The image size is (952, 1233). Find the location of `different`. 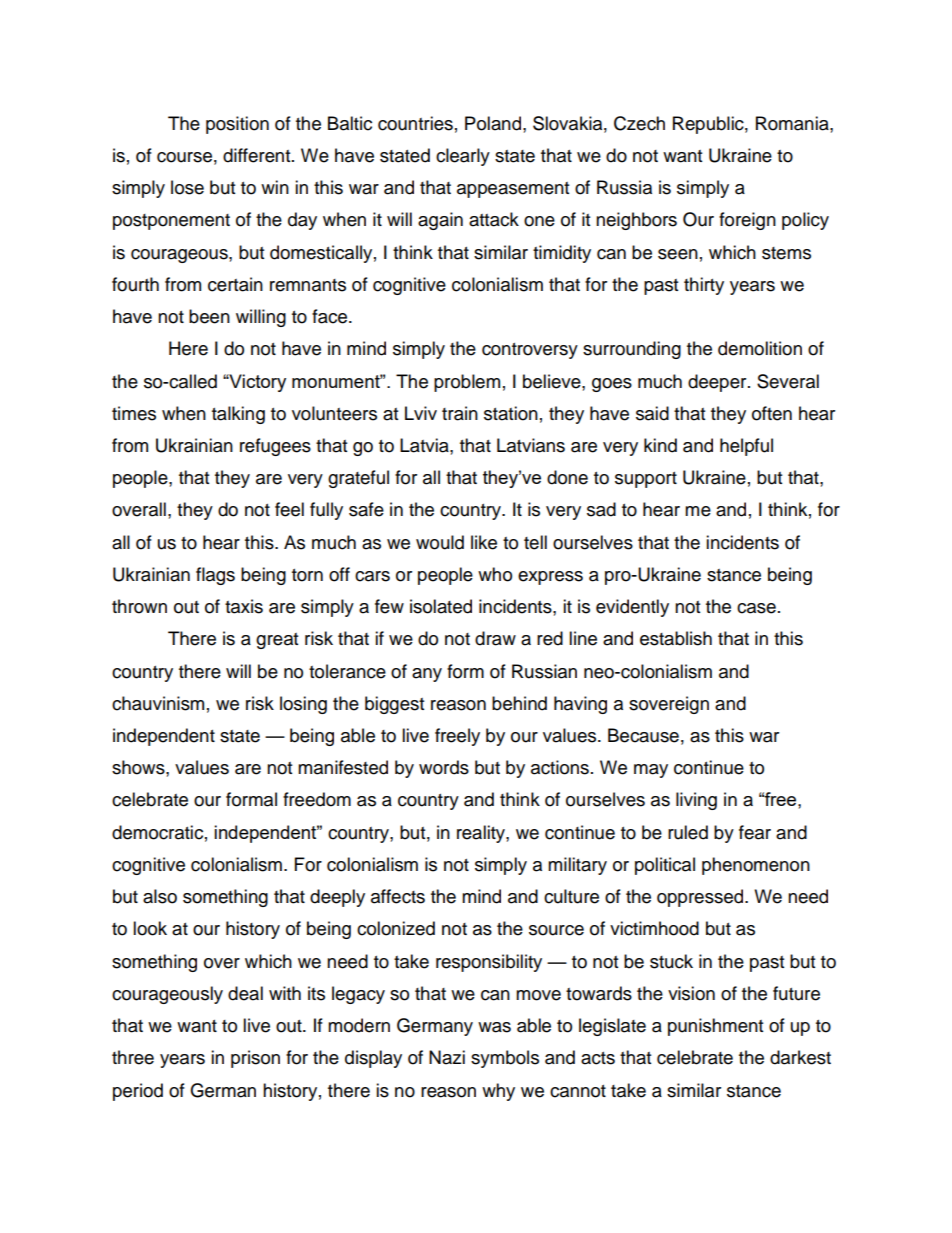

different is located at coordinates (258, 155).
